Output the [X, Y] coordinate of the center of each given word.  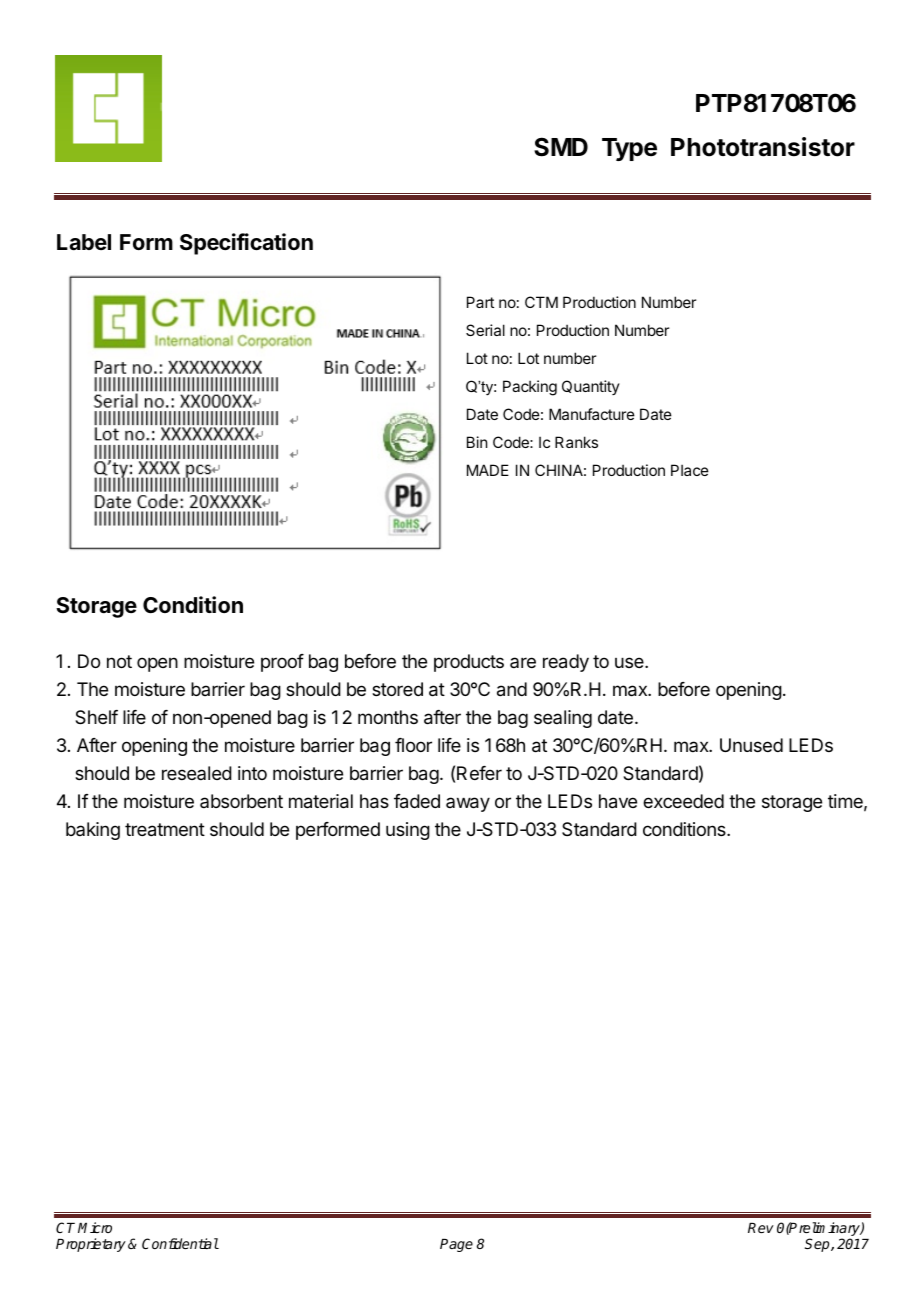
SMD [561, 147]
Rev [761, 1228]
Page [456, 1245]
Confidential [180, 1243]
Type [629, 149]
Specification [246, 244]
